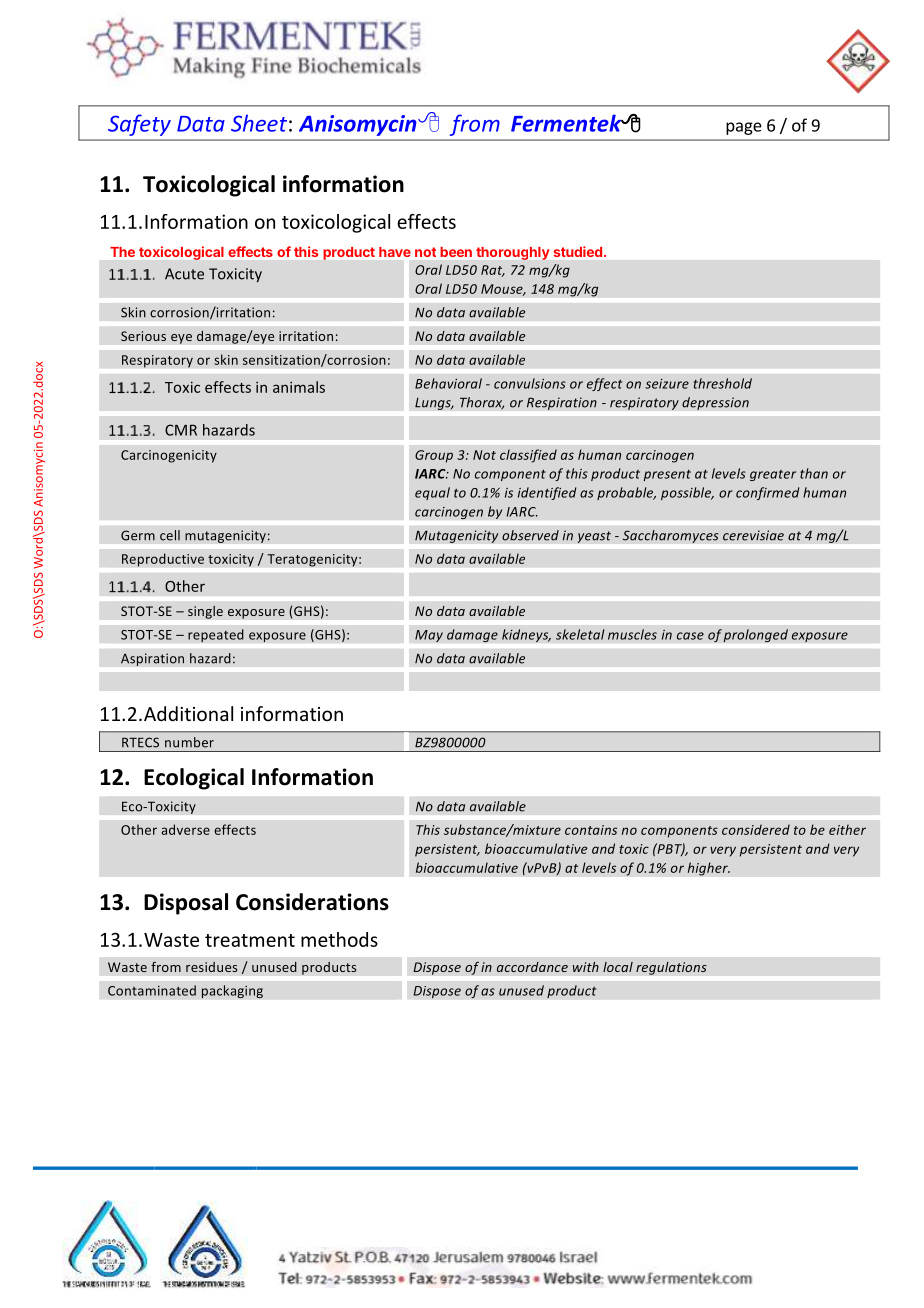  I want to click on residues, so click(211, 967).
